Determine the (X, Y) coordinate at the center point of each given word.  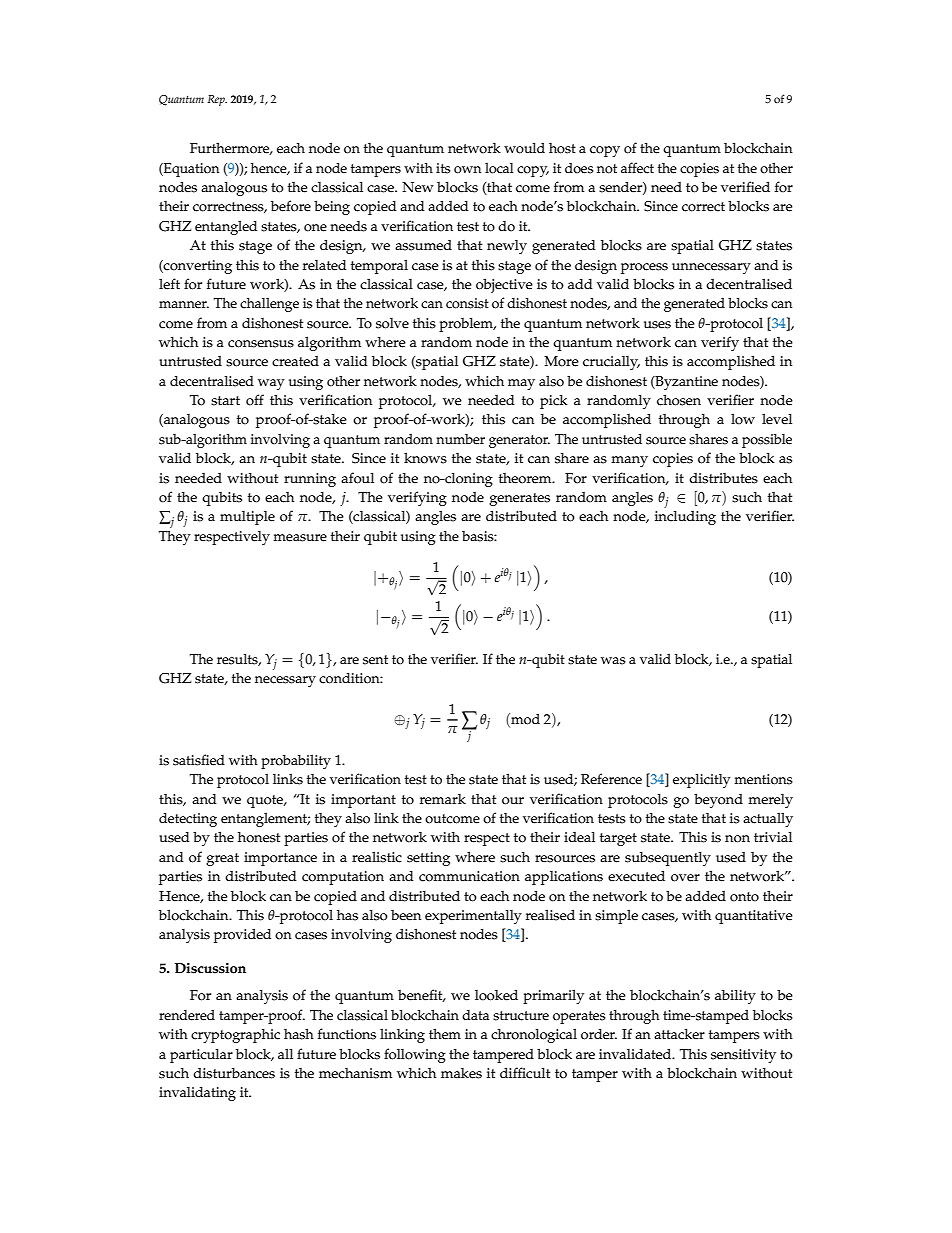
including (685, 517)
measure (300, 538)
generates (519, 499)
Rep (217, 100)
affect (637, 168)
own (467, 170)
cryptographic (235, 1035)
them (445, 1034)
